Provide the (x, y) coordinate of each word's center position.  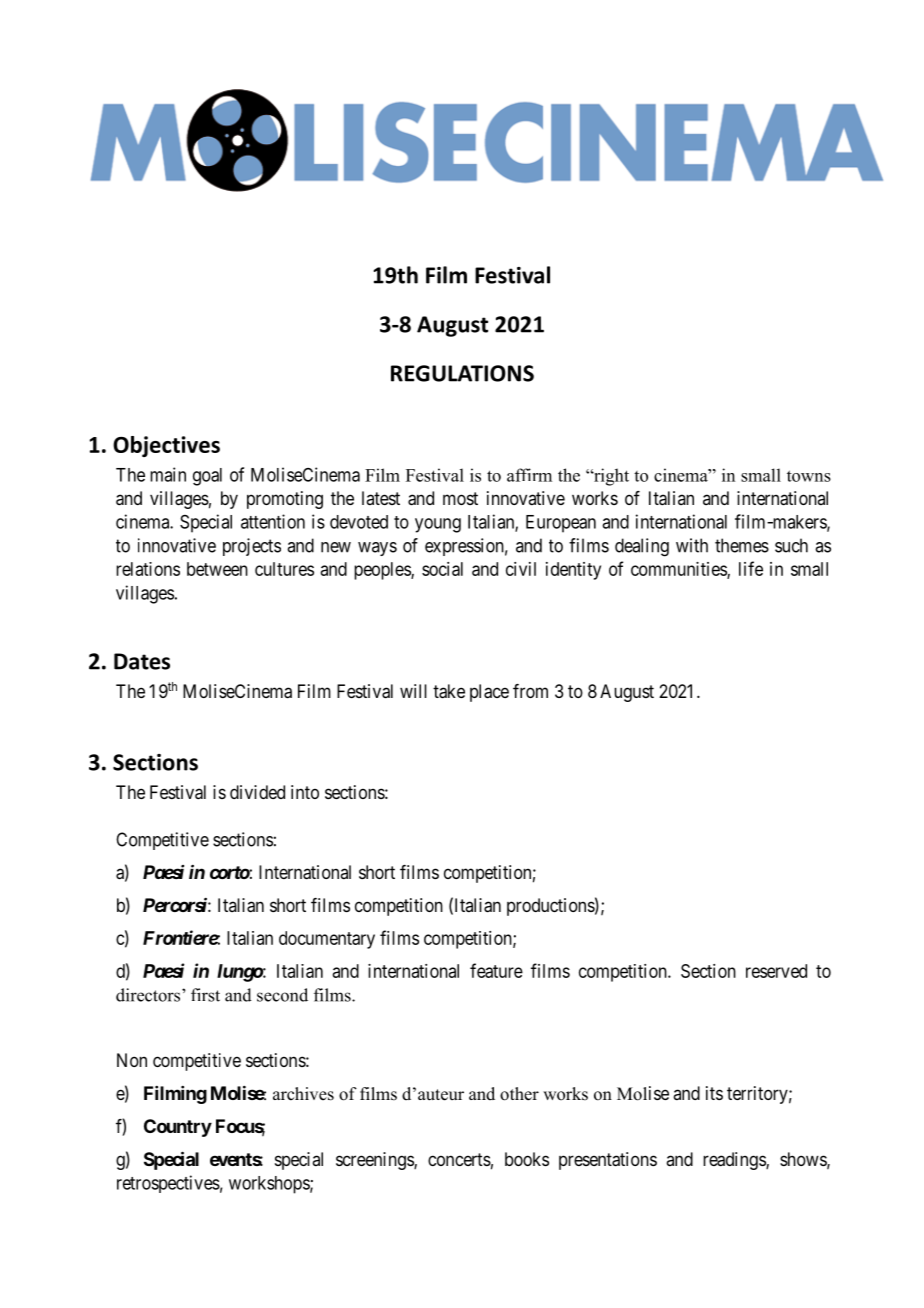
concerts (459, 1159)
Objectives (166, 446)
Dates (142, 661)
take (449, 691)
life (751, 568)
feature (496, 970)
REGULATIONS (462, 373)
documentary (327, 940)
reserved (776, 971)
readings (735, 1161)
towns (809, 476)
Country (178, 1128)
